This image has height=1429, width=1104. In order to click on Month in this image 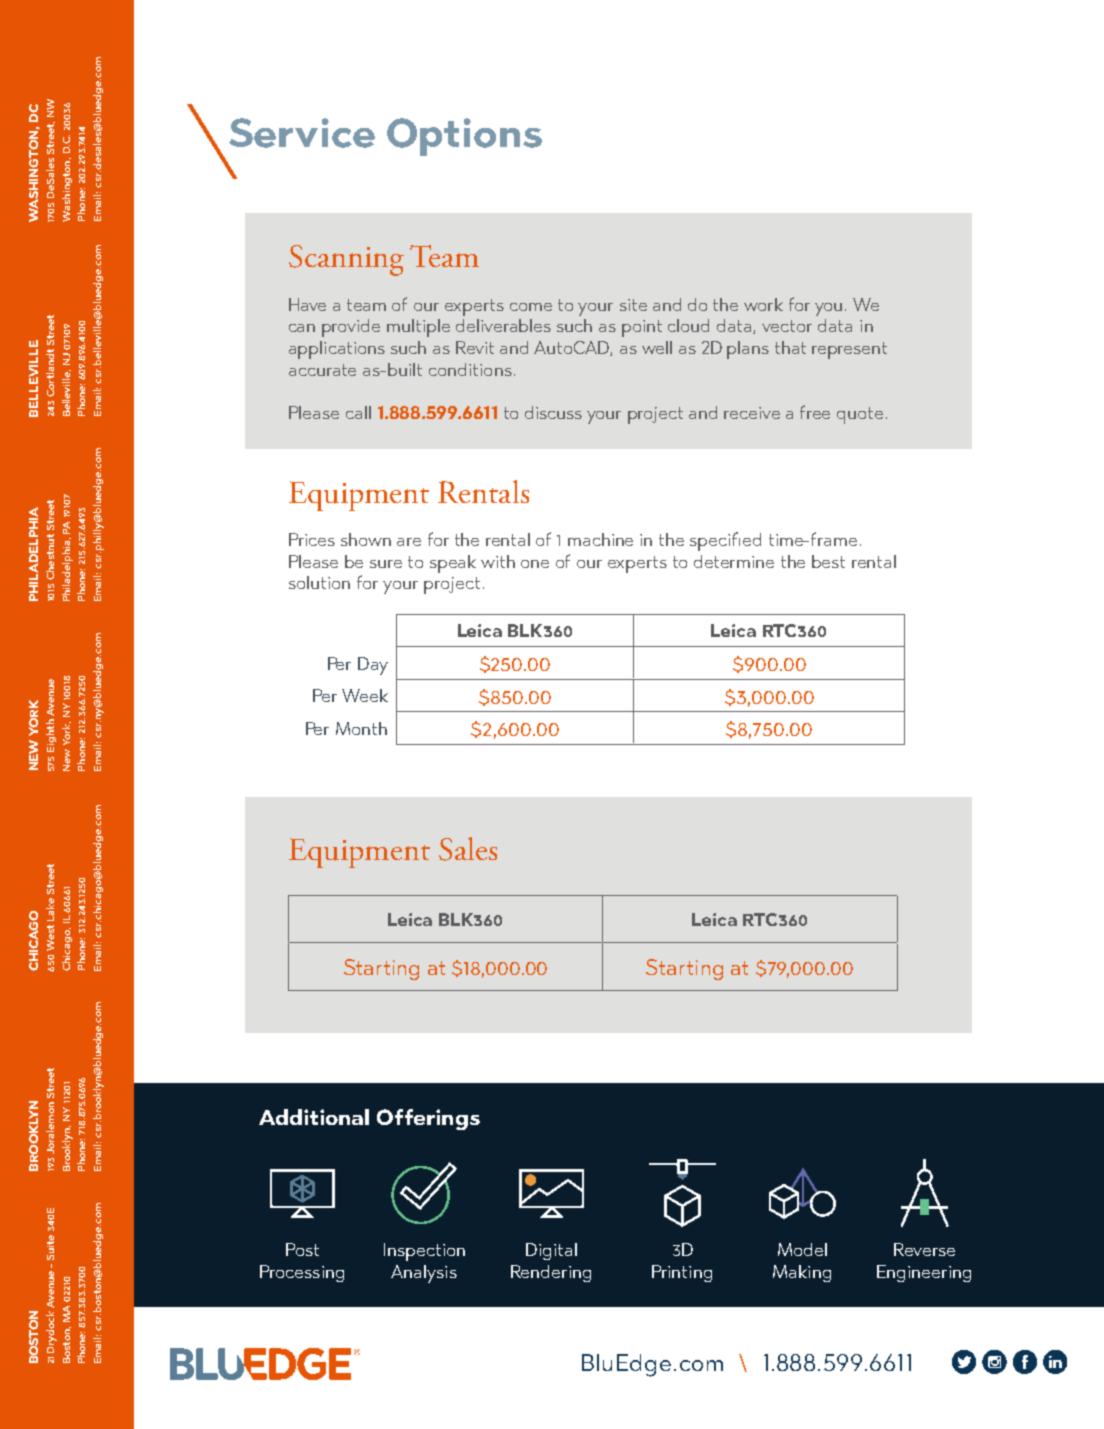, I will do `click(361, 728)`.
